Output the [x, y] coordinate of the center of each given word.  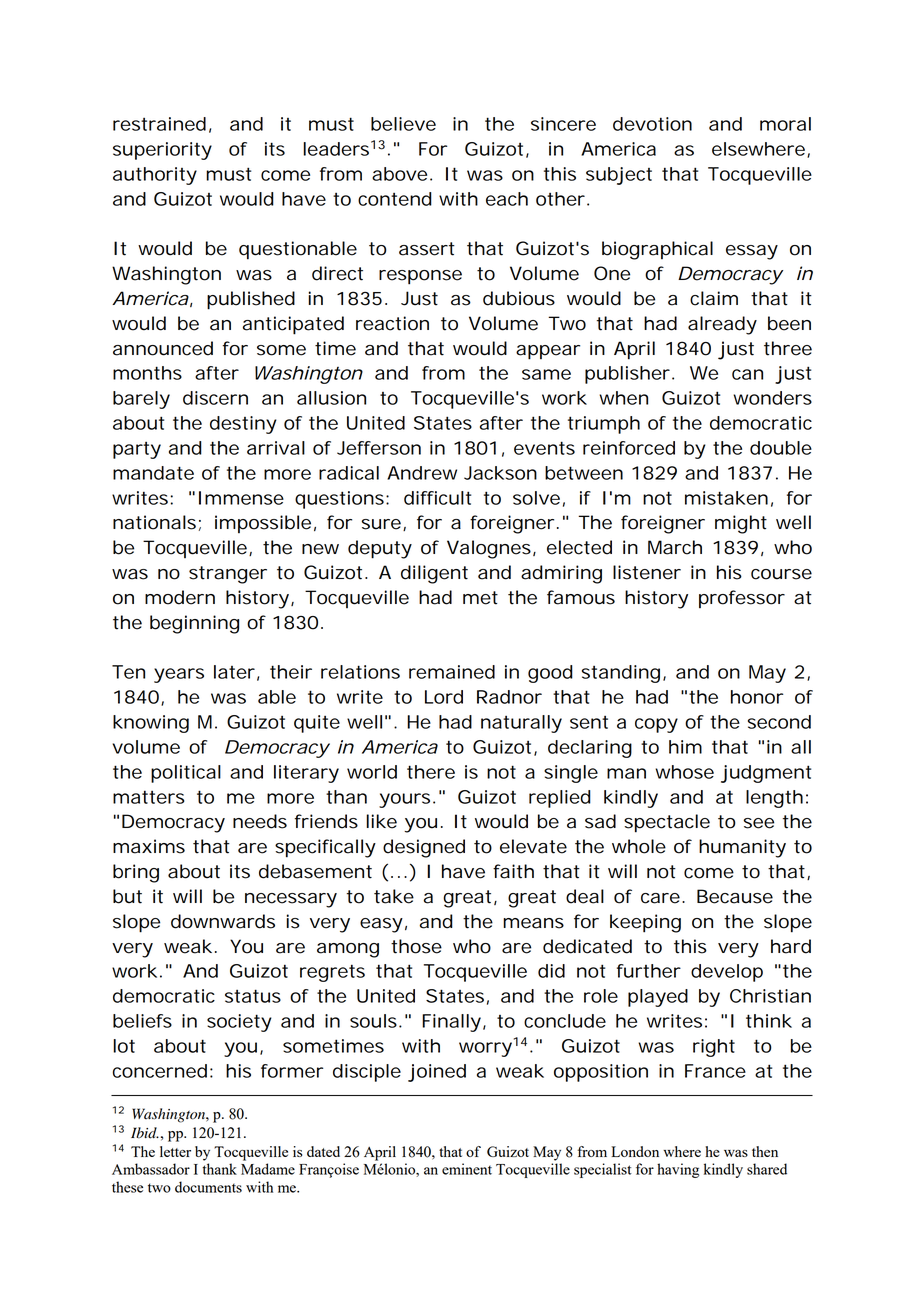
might [741, 524]
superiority [162, 151]
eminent [467, 1169]
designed [424, 848]
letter [175, 1151]
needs [260, 821]
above [399, 174]
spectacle [667, 823]
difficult [437, 498]
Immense [241, 498]
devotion [652, 124]
